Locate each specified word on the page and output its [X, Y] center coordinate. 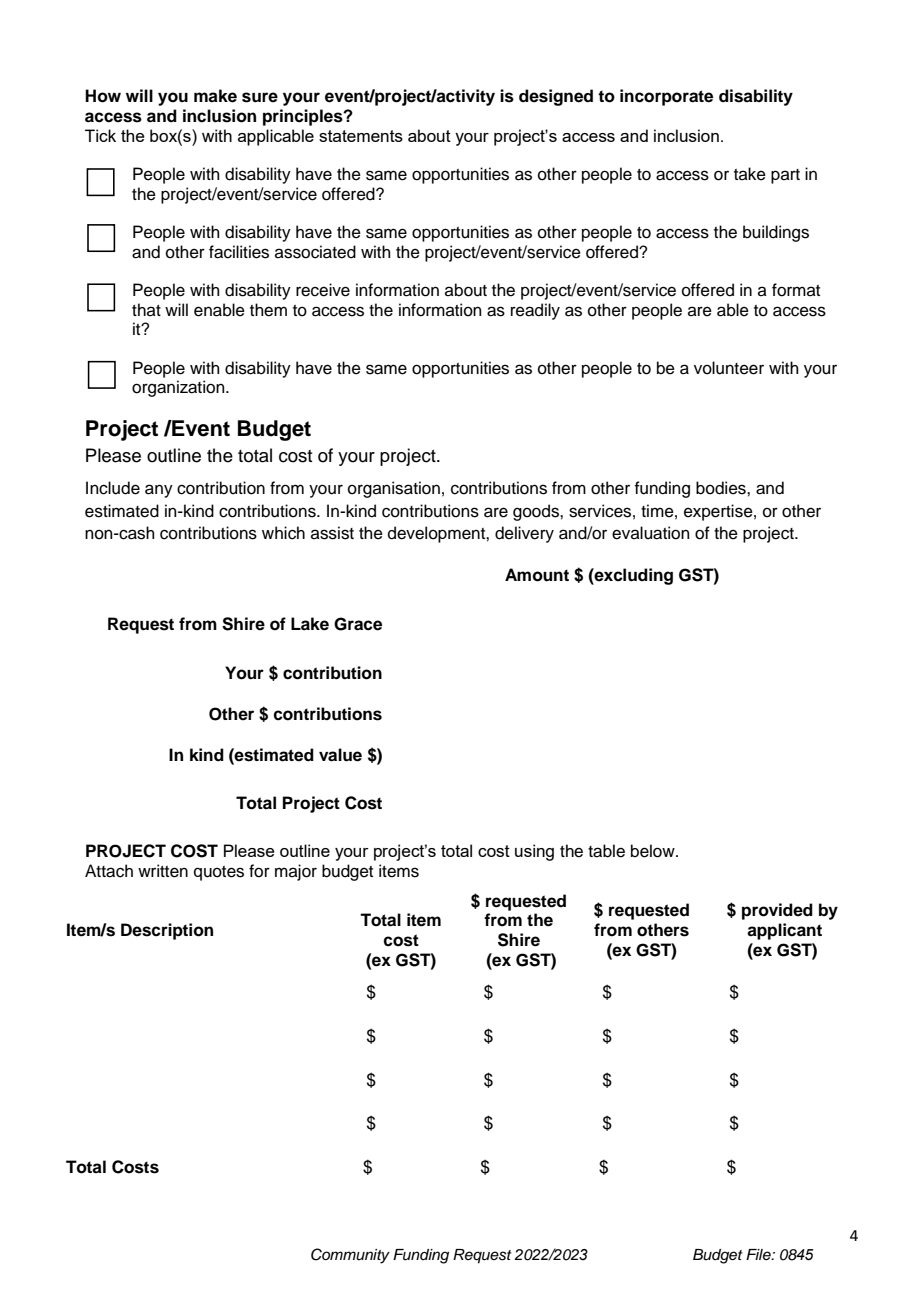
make [215, 96]
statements [361, 136]
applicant [784, 931]
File [759, 1254]
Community [350, 1256]
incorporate [666, 97]
